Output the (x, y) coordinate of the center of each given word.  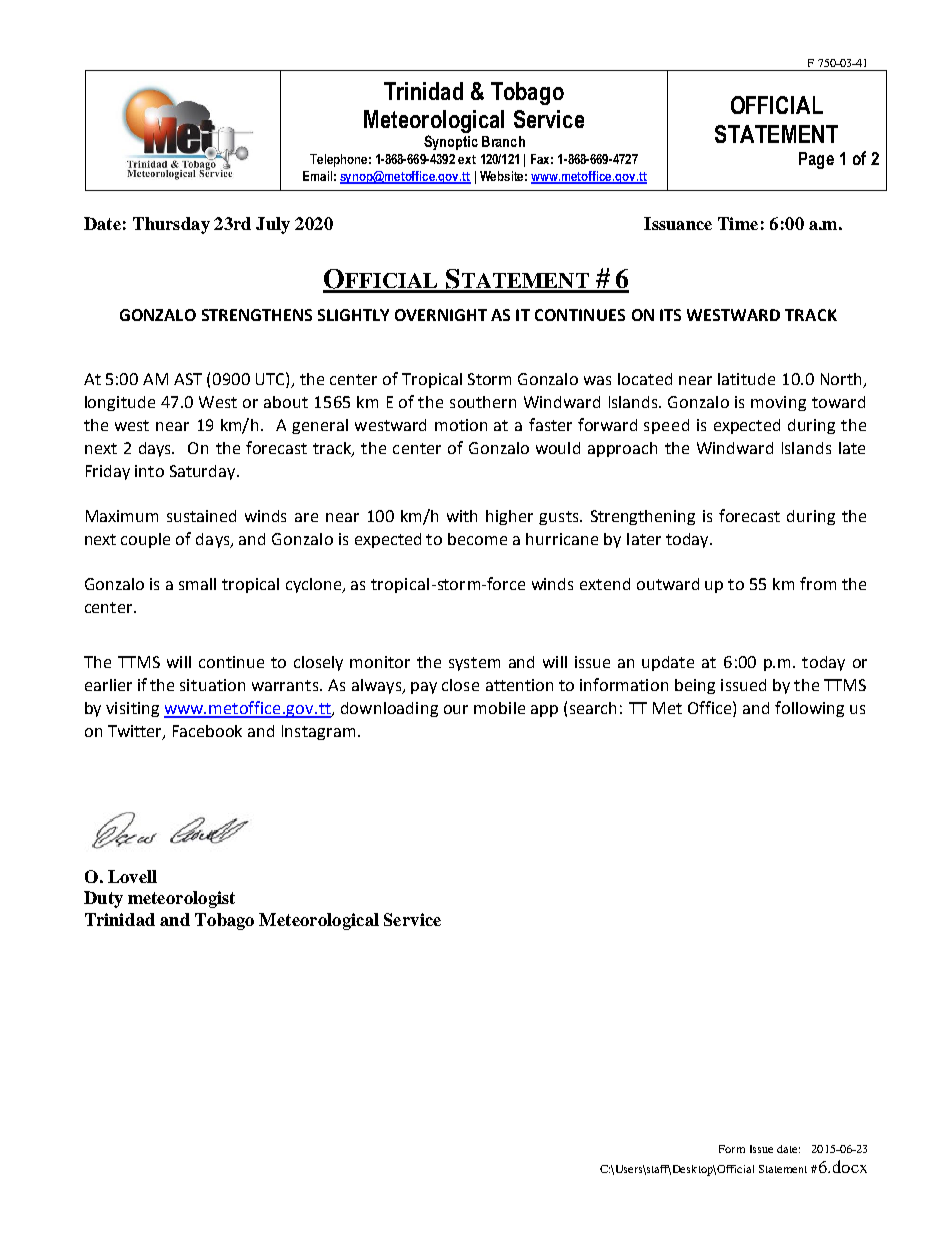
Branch (503, 141)
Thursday (171, 225)
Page (816, 160)
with (462, 516)
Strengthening (643, 517)
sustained (201, 516)
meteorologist (181, 899)
